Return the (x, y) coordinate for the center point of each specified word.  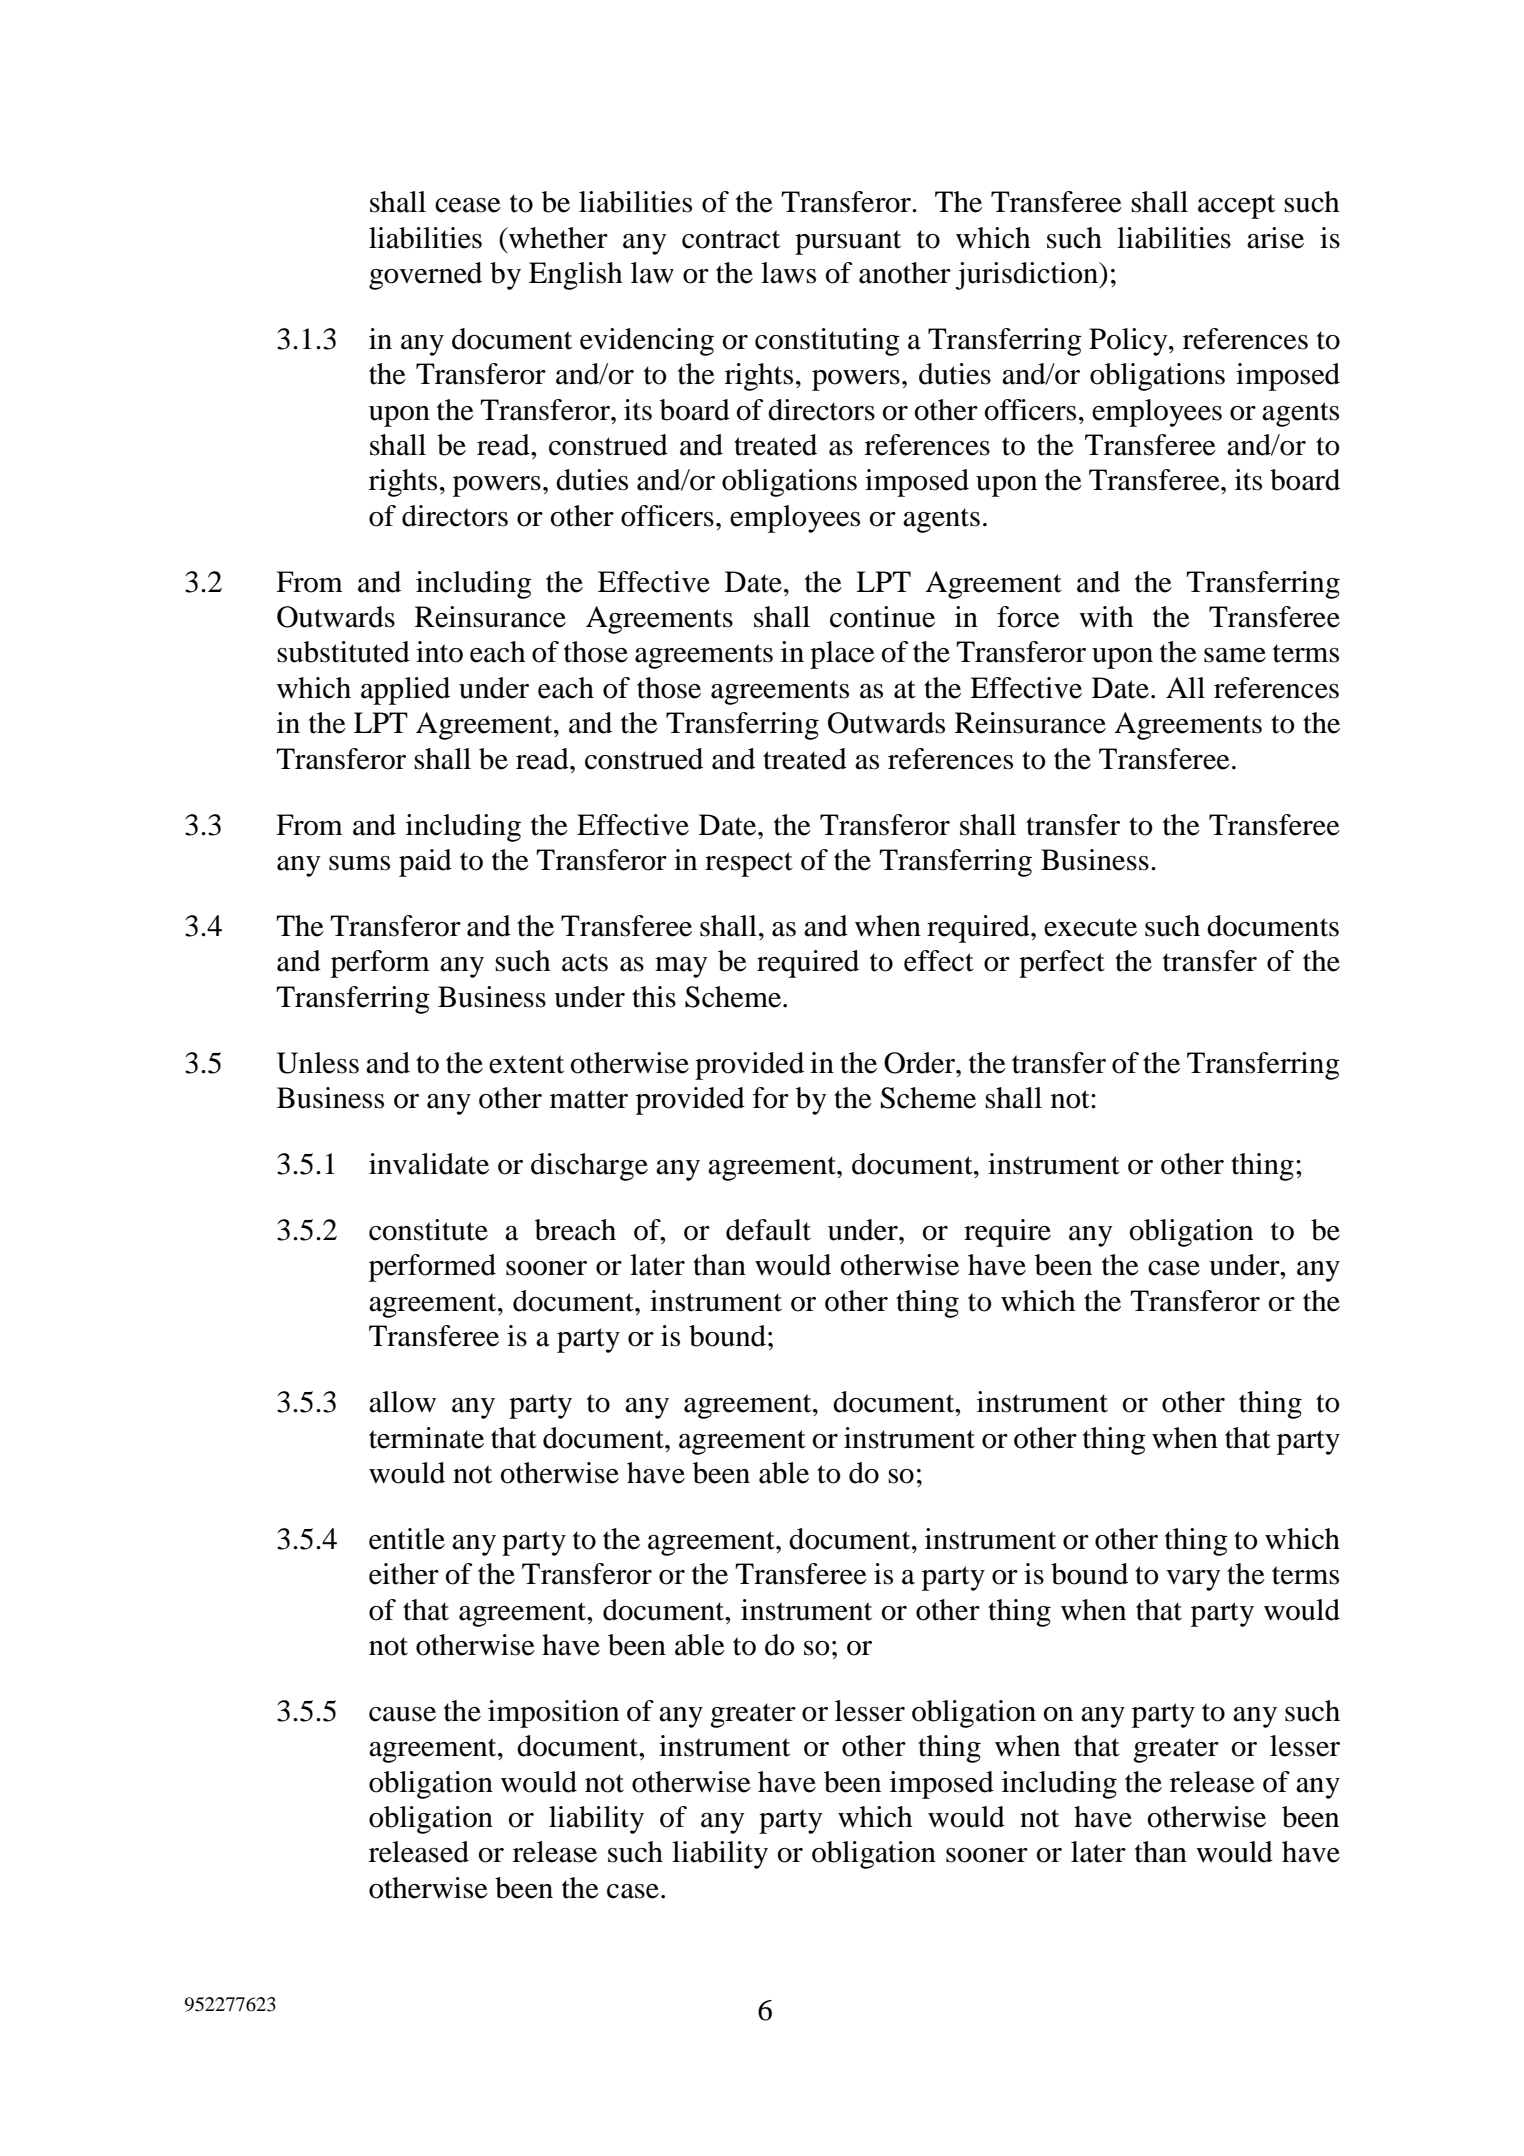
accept (1236, 206)
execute (1090, 927)
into (439, 652)
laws (788, 273)
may (681, 967)
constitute (428, 1230)
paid (425, 863)
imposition (553, 1714)
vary (1193, 1580)
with (1106, 617)
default (768, 1230)
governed (425, 276)
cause (402, 1714)
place (842, 655)
